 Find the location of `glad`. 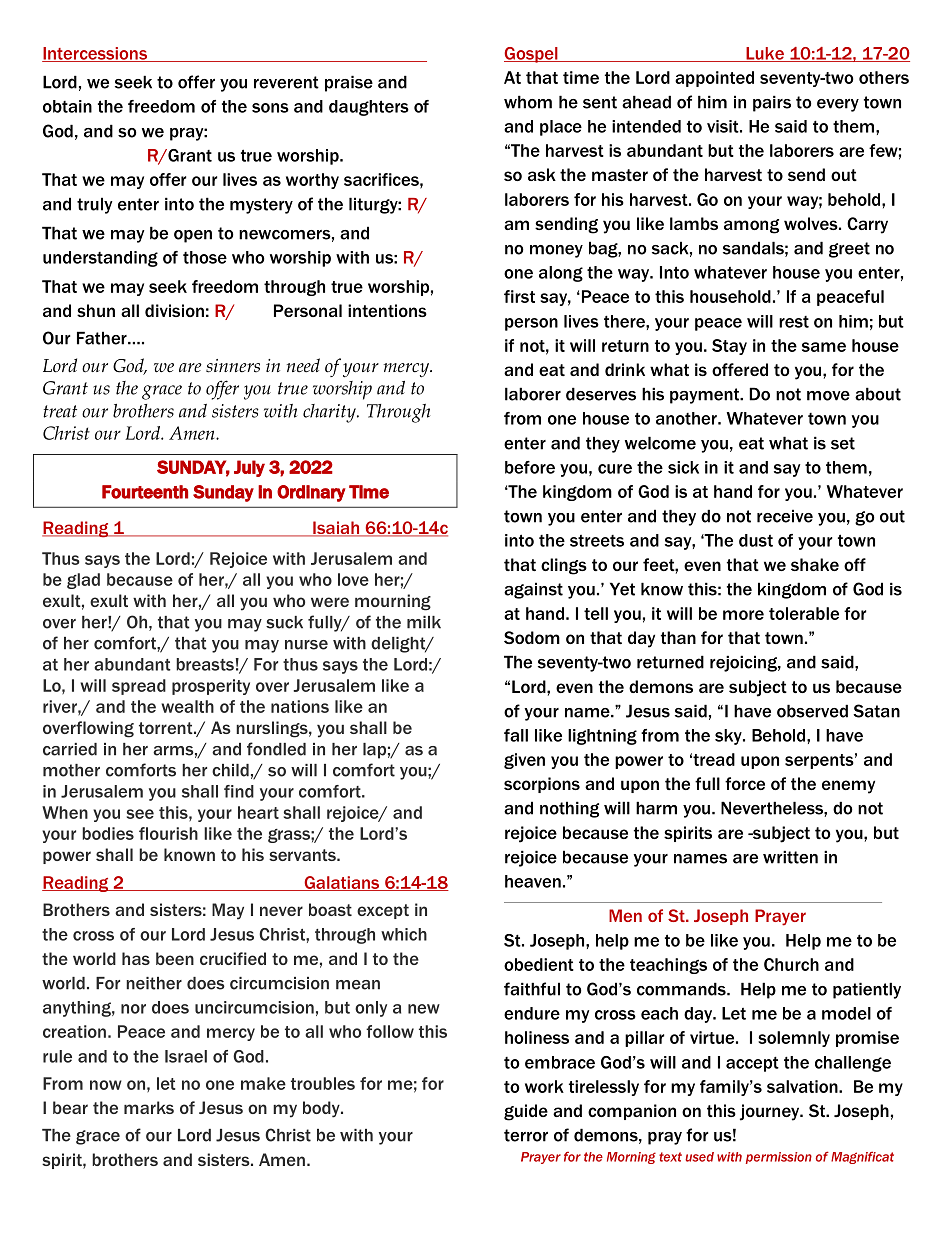

glad is located at coordinates (83, 581).
